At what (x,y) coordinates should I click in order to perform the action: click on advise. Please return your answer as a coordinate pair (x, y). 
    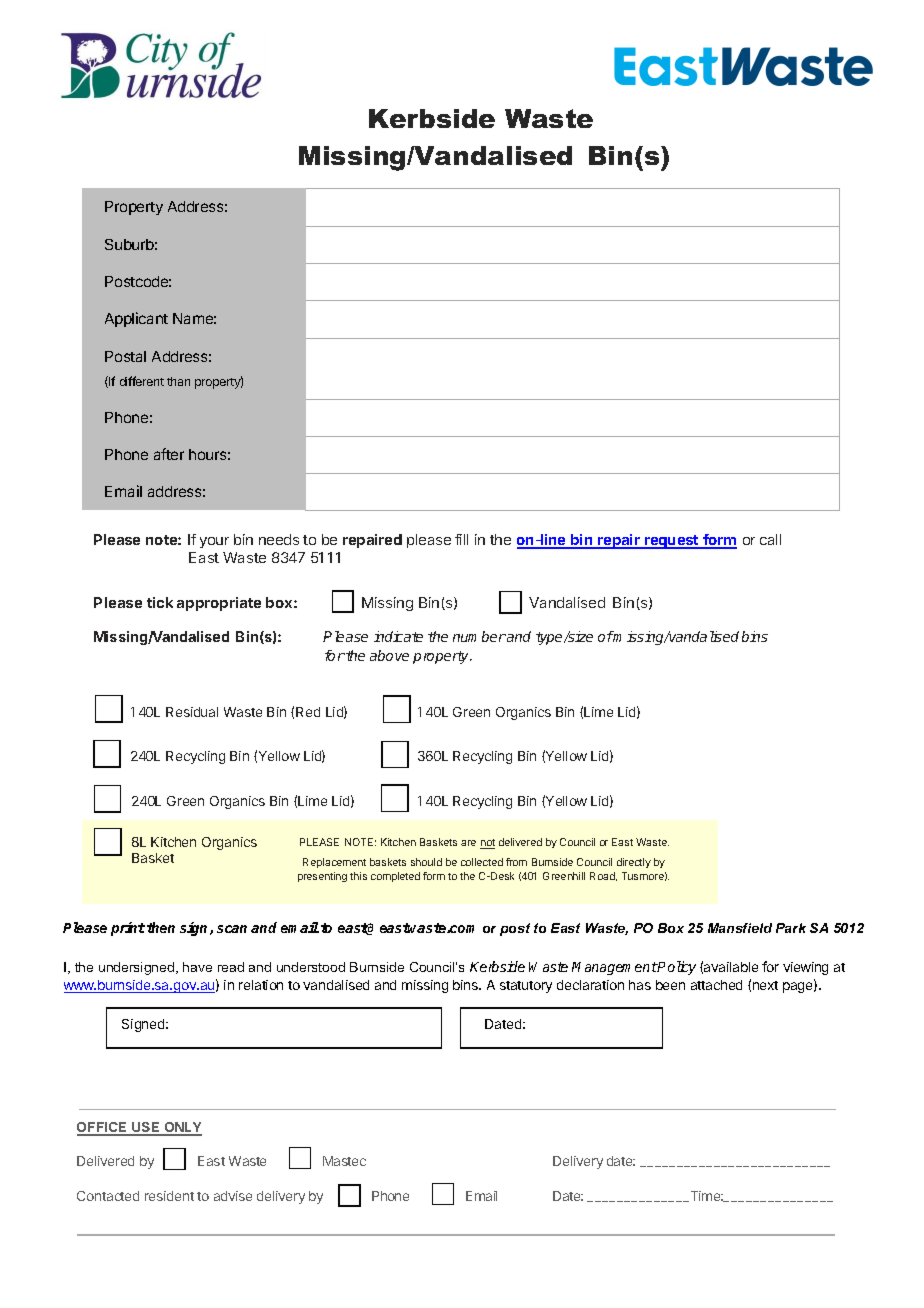
    Looking at the image, I should click on (233, 1196).
